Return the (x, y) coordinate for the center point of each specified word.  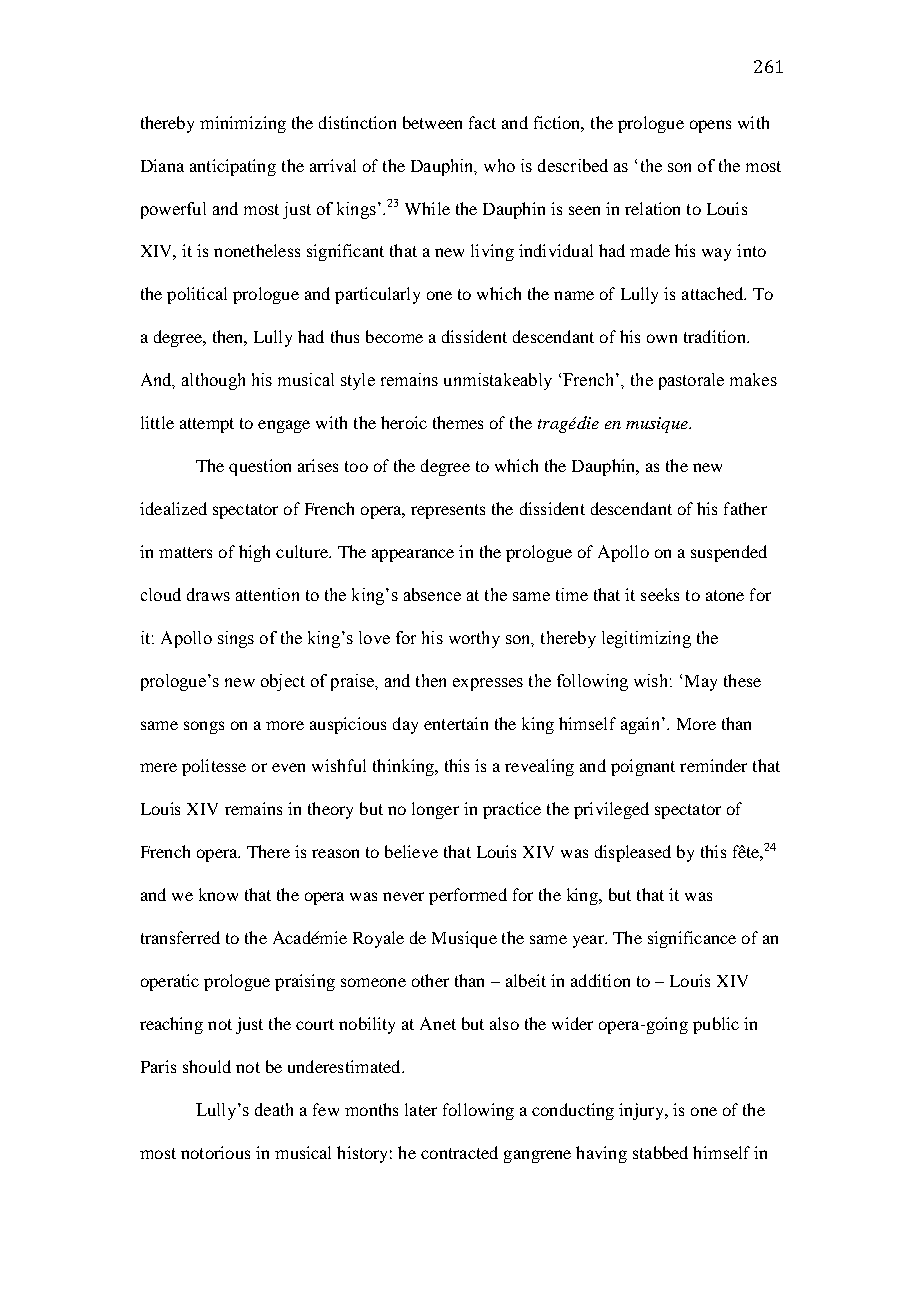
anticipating (233, 167)
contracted (459, 1152)
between (432, 122)
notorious (215, 1152)
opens (710, 126)
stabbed (660, 1152)
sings (236, 639)
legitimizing (646, 639)
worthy (474, 639)
